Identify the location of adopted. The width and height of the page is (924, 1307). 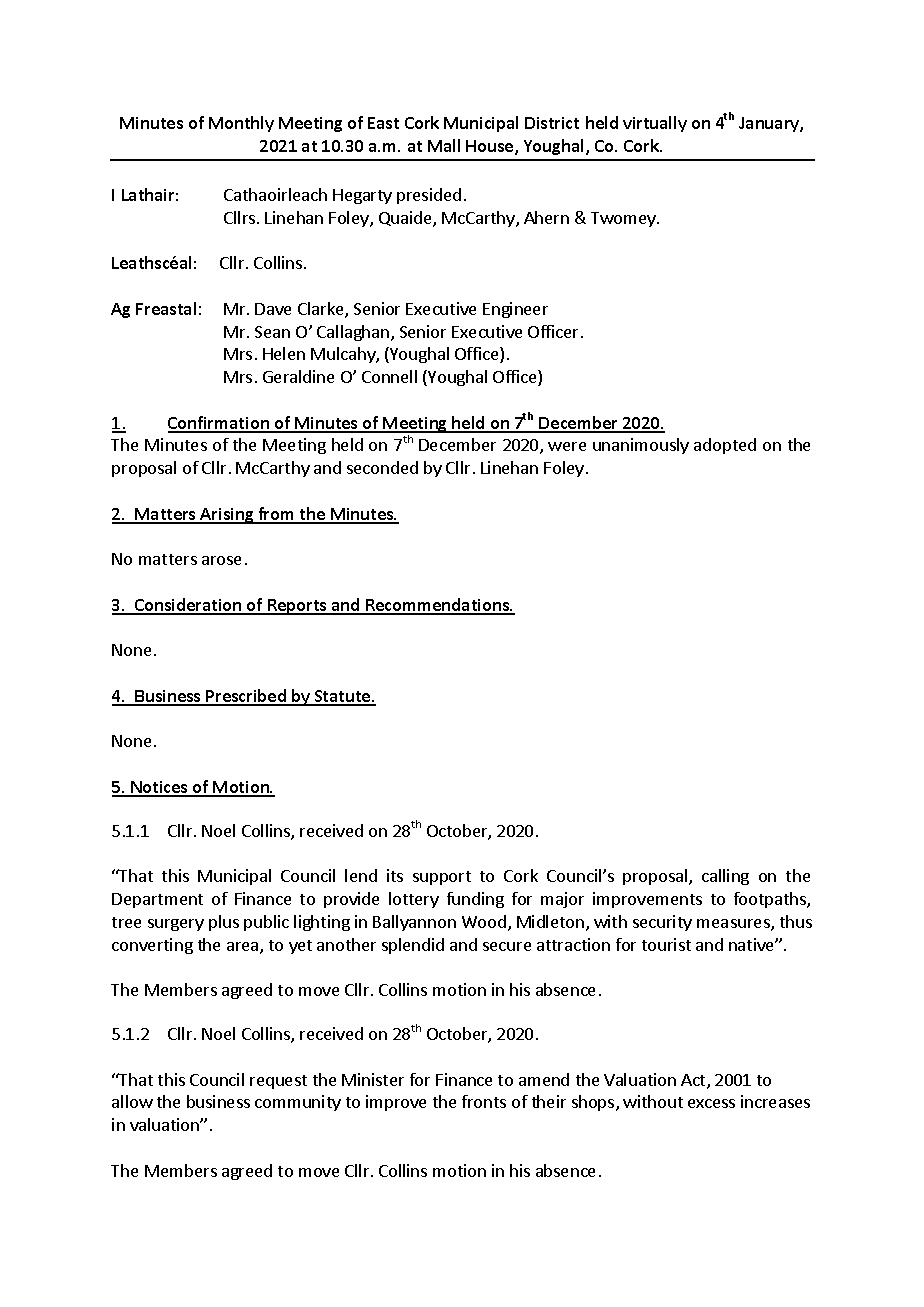
(725, 446).
